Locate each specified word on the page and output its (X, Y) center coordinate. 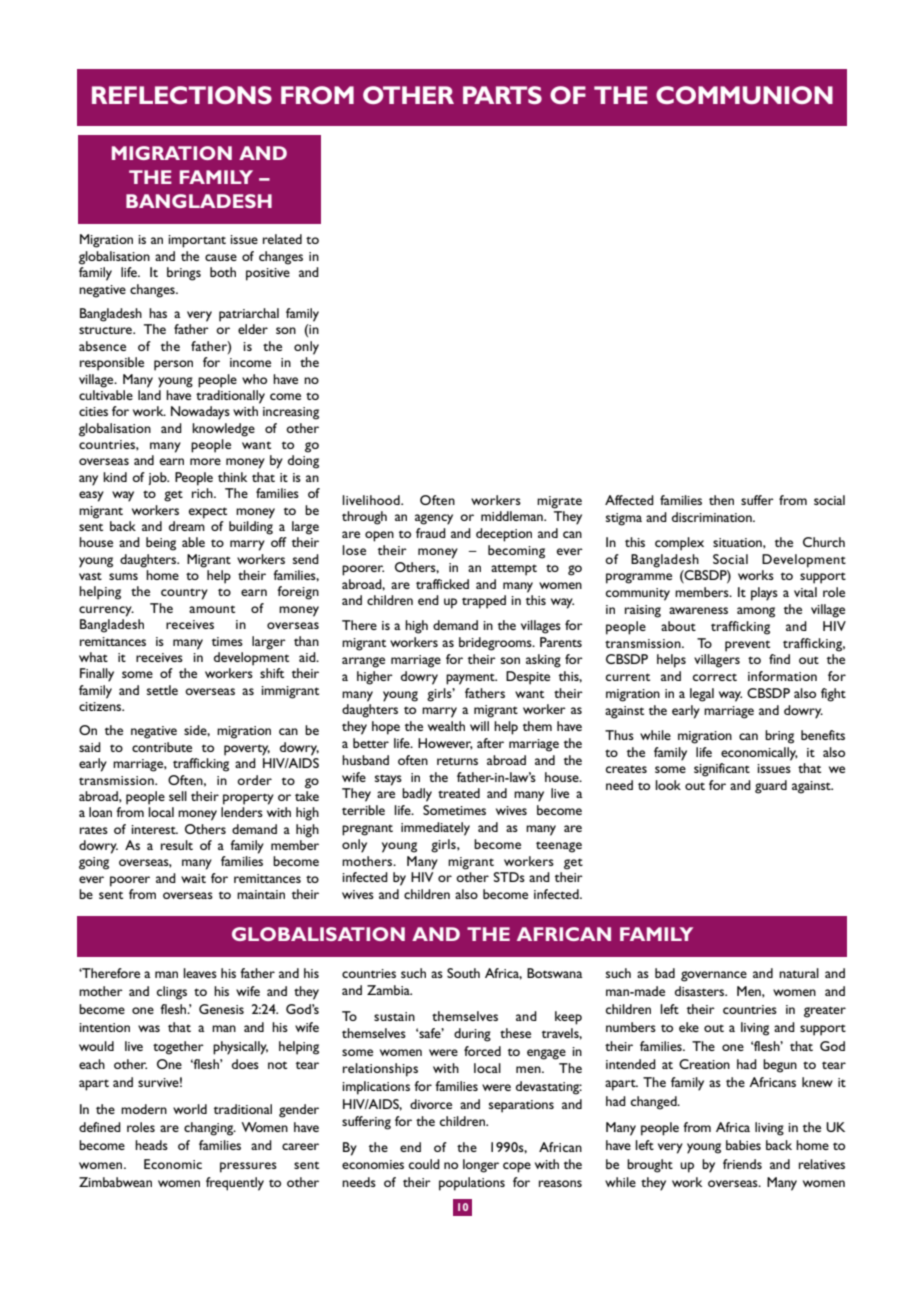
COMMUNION (744, 95)
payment (471, 679)
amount (212, 609)
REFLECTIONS (182, 95)
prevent (747, 646)
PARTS (502, 95)
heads (151, 1145)
